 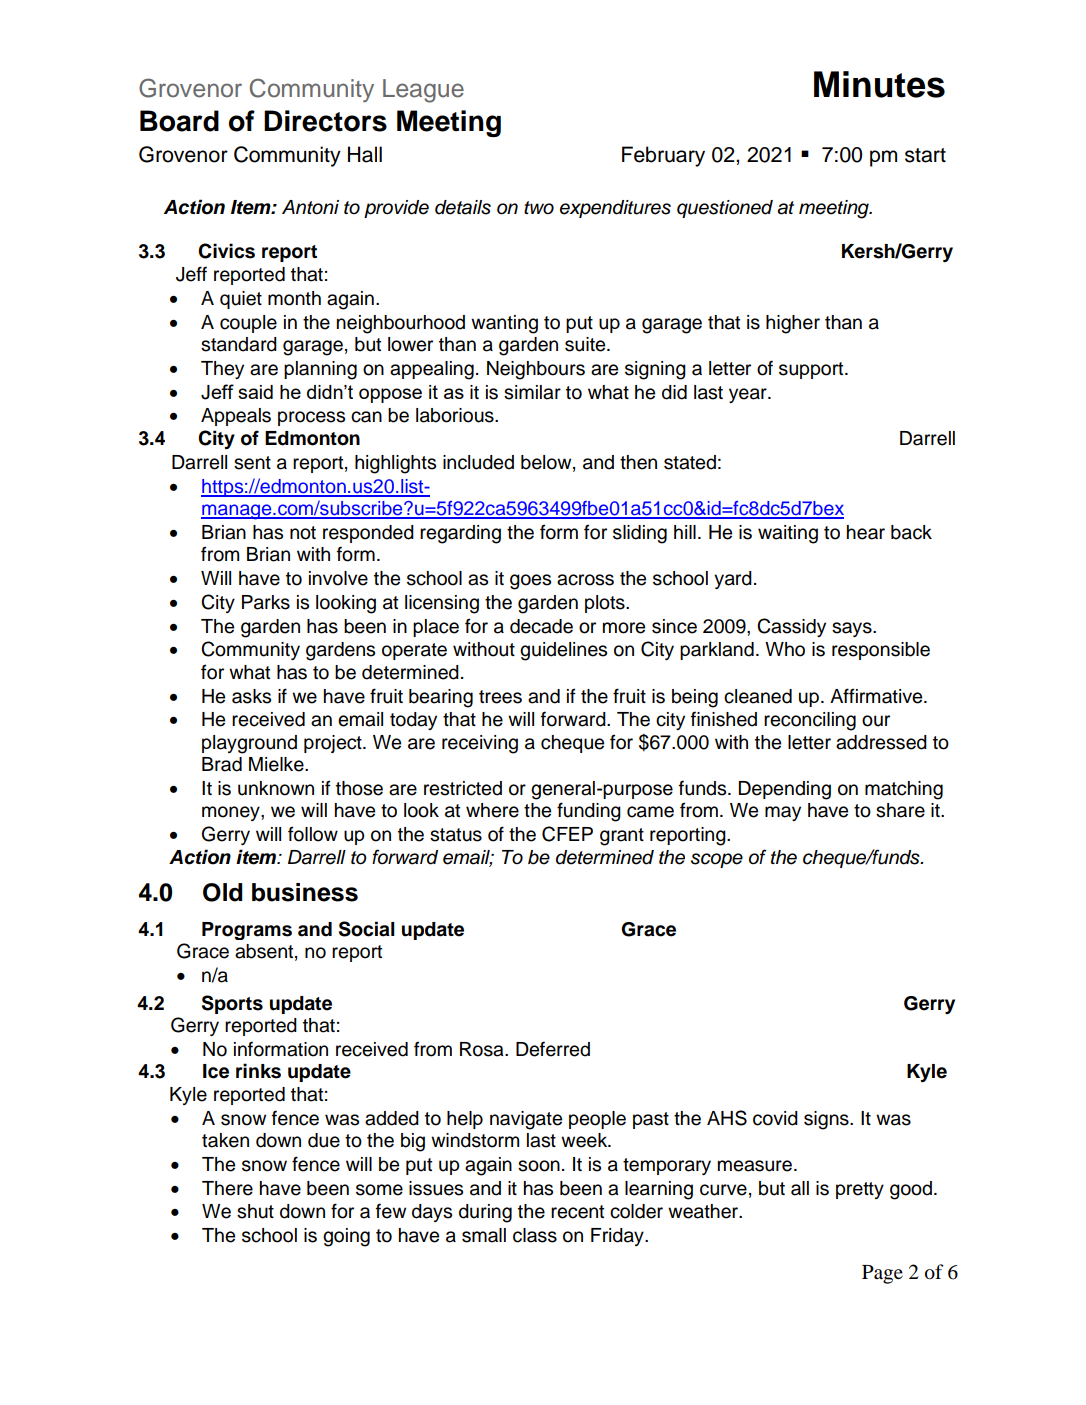 What do you see at coordinates (563, 651) in the document?
I see `guidelines` at bounding box center [563, 651].
